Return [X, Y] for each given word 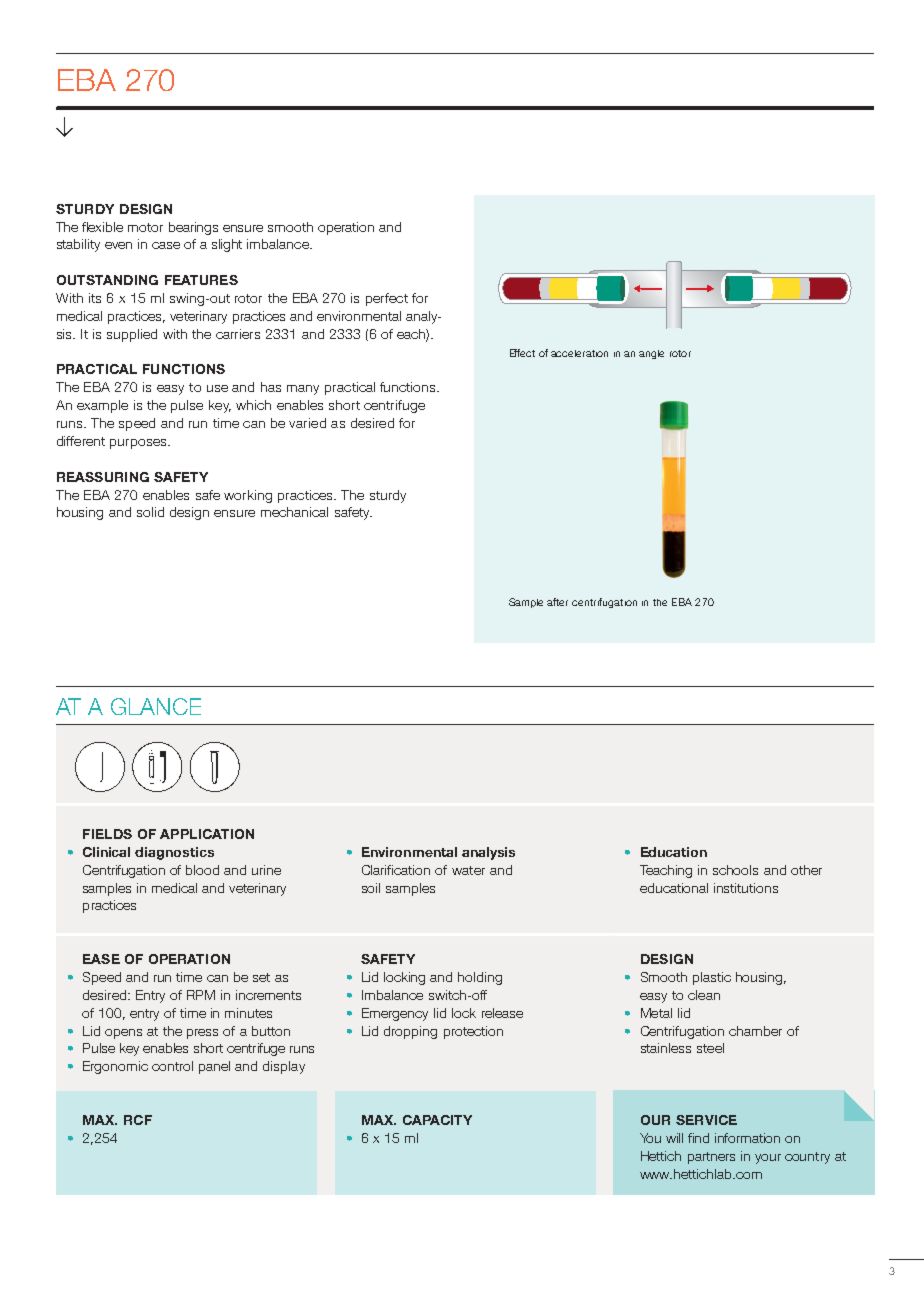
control [172, 1066]
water [468, 870]
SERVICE [706, 1120]
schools [735, 870]
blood [202, 870]
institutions [746, 888]
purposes [139, 444]
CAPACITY [437, 1120]
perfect [387, 299]
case [166, 245]
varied [307, 423]
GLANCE [156, 706]
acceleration [579, 353]
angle [651, 354]
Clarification [396, 870]
